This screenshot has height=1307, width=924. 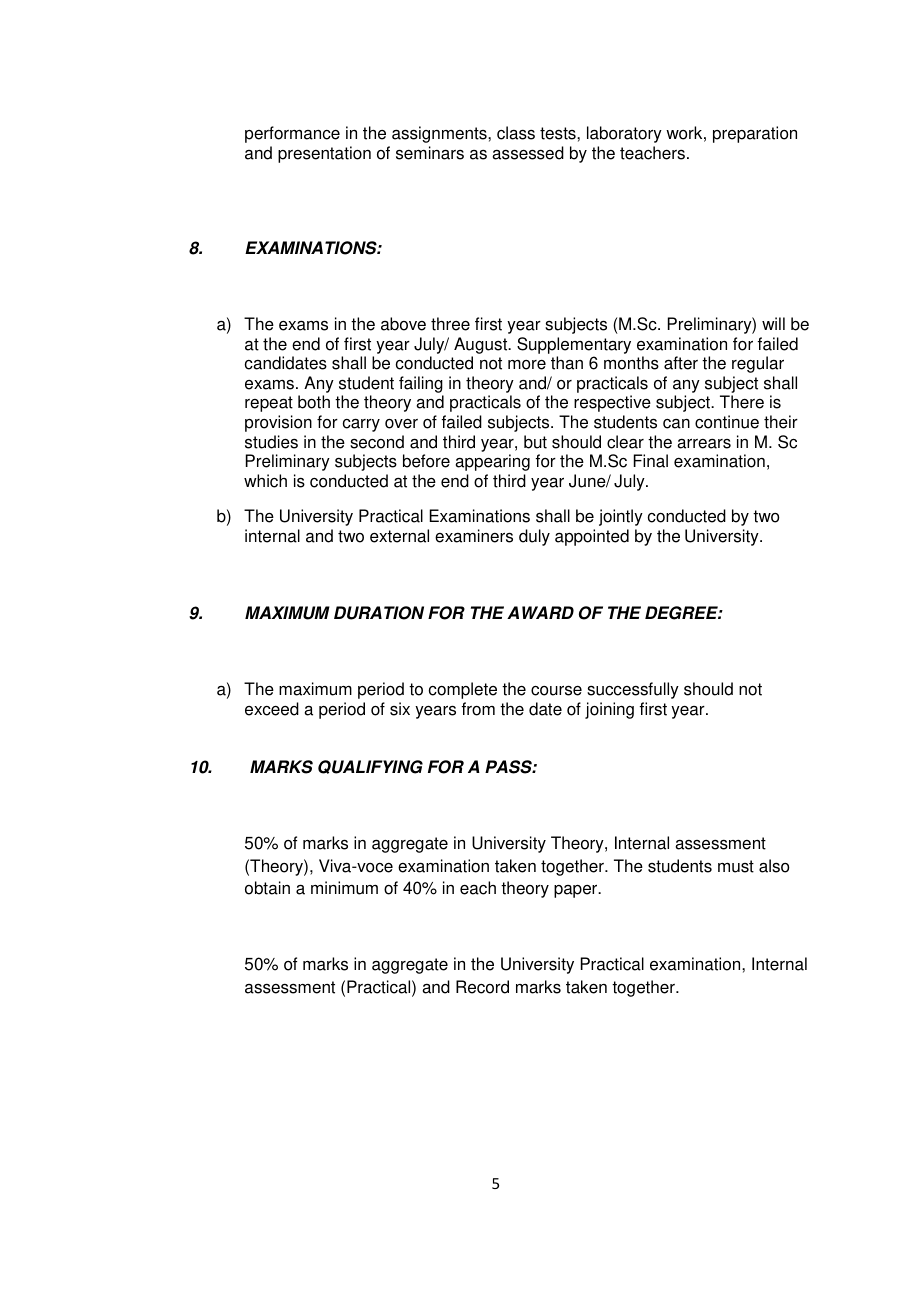 What do you see at coordinates (482, 987) in the screenshot?
I see `Record` at bounding box center [482, 987].
